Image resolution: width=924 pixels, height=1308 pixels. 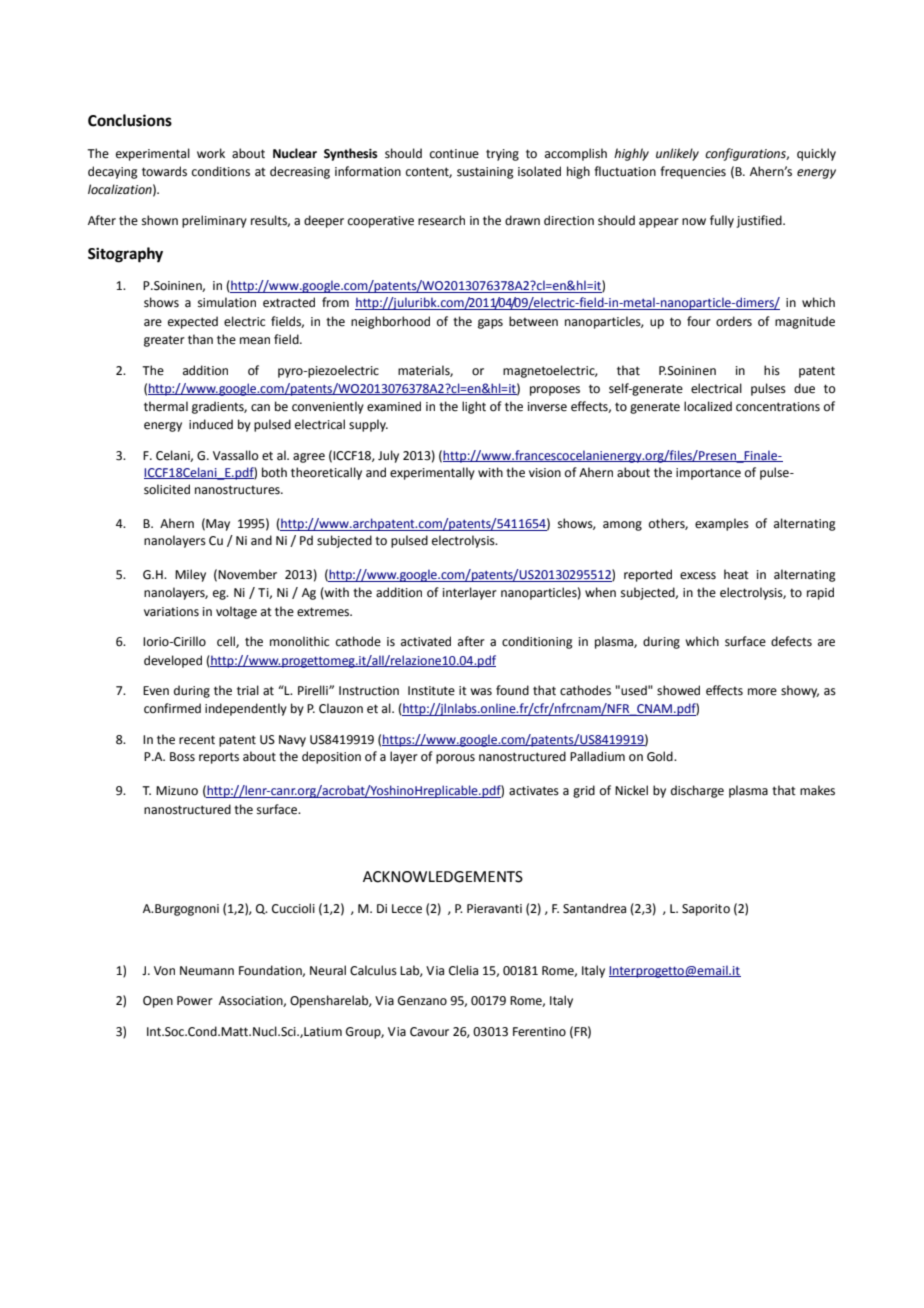 I want to click on frequencies, so click(x=693, y=172).
